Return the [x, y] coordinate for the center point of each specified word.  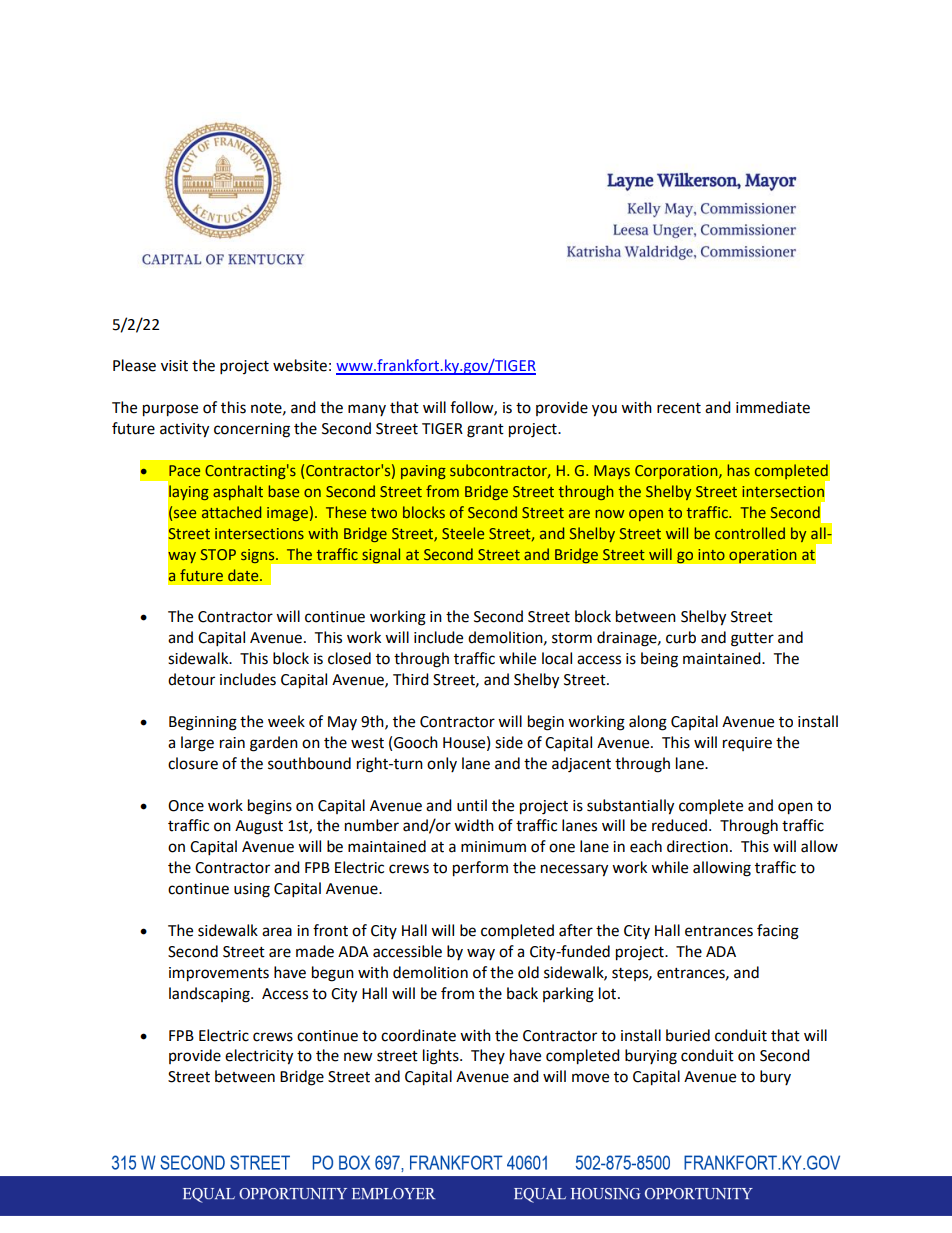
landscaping [210, 995]
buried [688, 1035]
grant [485, 431]
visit [174, 366]
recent [679, 408]
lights [442, 1057]
